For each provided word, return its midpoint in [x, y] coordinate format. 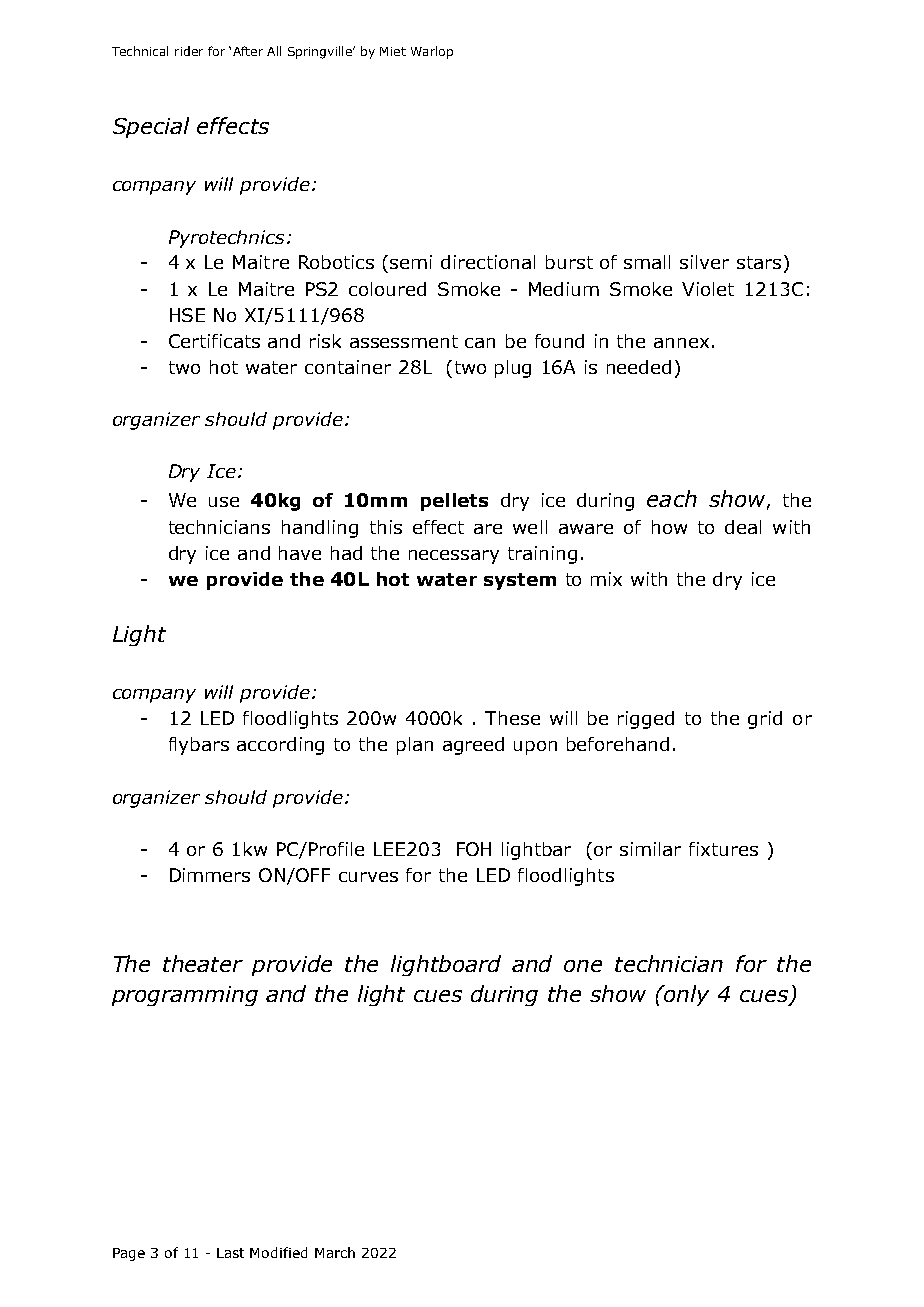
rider [189, 51]
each [672, 498]
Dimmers [210, 875]
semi [411, 262]
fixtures [723, 849]
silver [704, 262]
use [224, 502]
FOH [474, 849]
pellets [454, 502]
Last [230, 1253]
